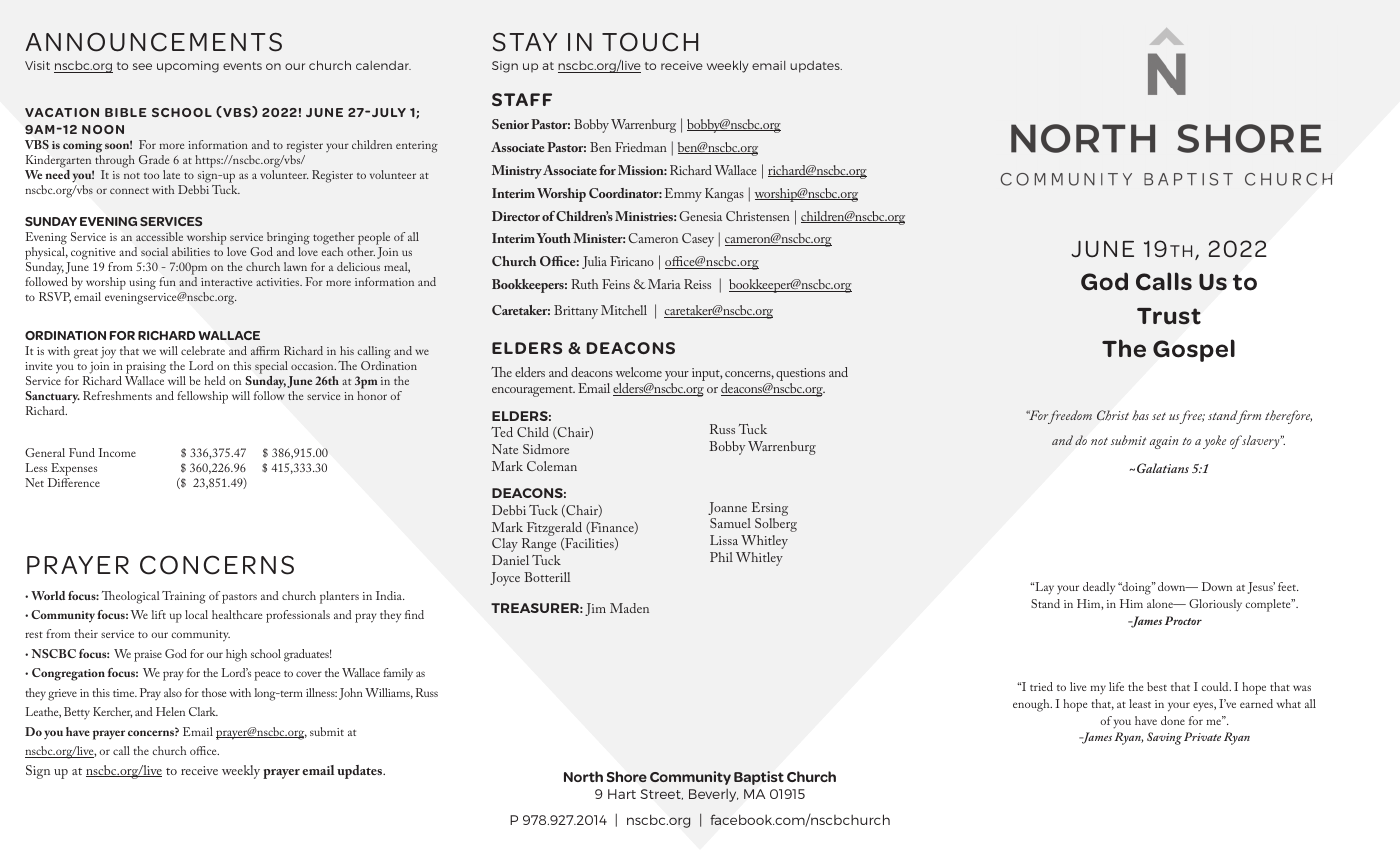 This document has height=850, width=1400. I want to click on Shore, so click(626, 776).
